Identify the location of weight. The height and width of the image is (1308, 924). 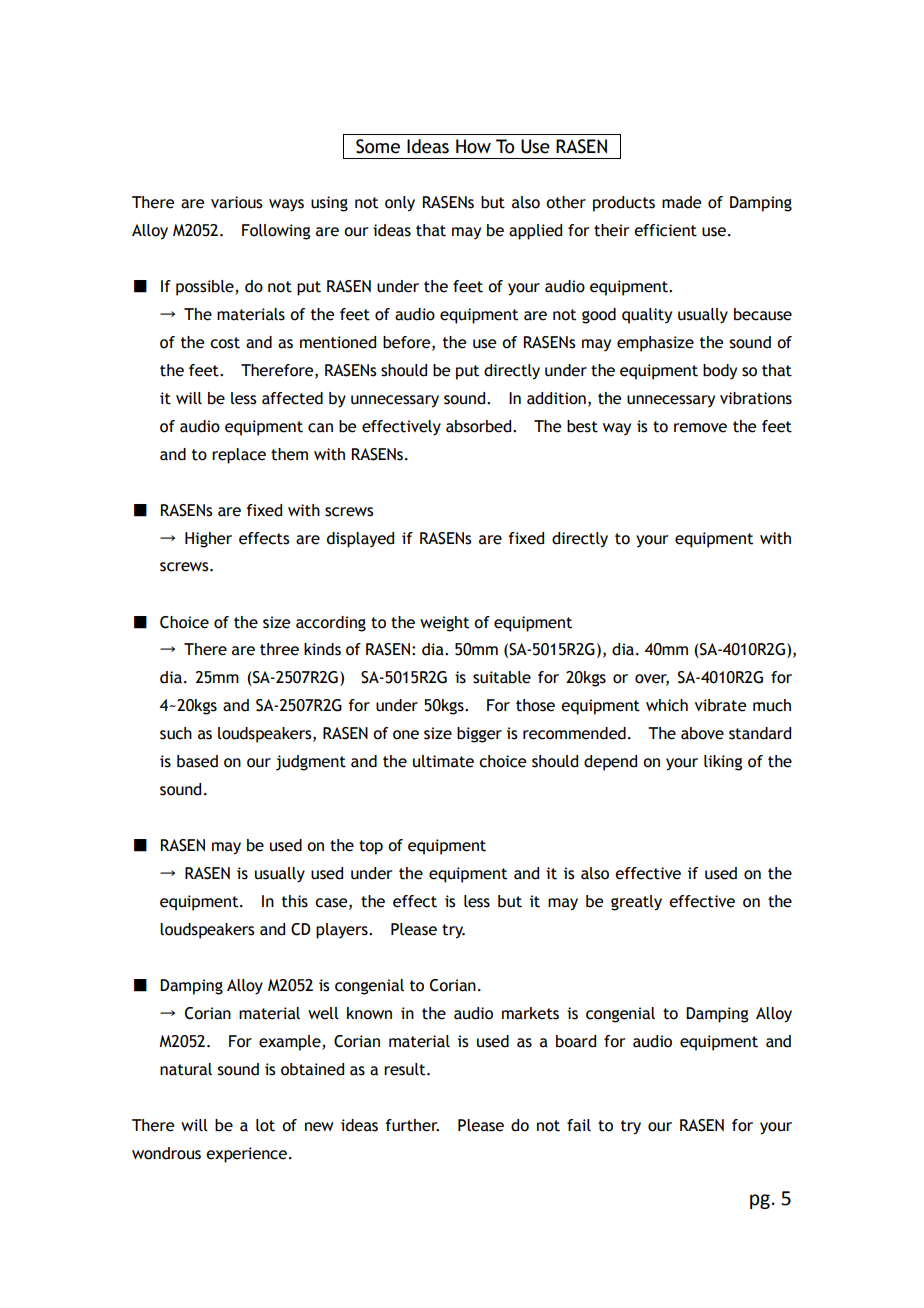
(444, 624).
